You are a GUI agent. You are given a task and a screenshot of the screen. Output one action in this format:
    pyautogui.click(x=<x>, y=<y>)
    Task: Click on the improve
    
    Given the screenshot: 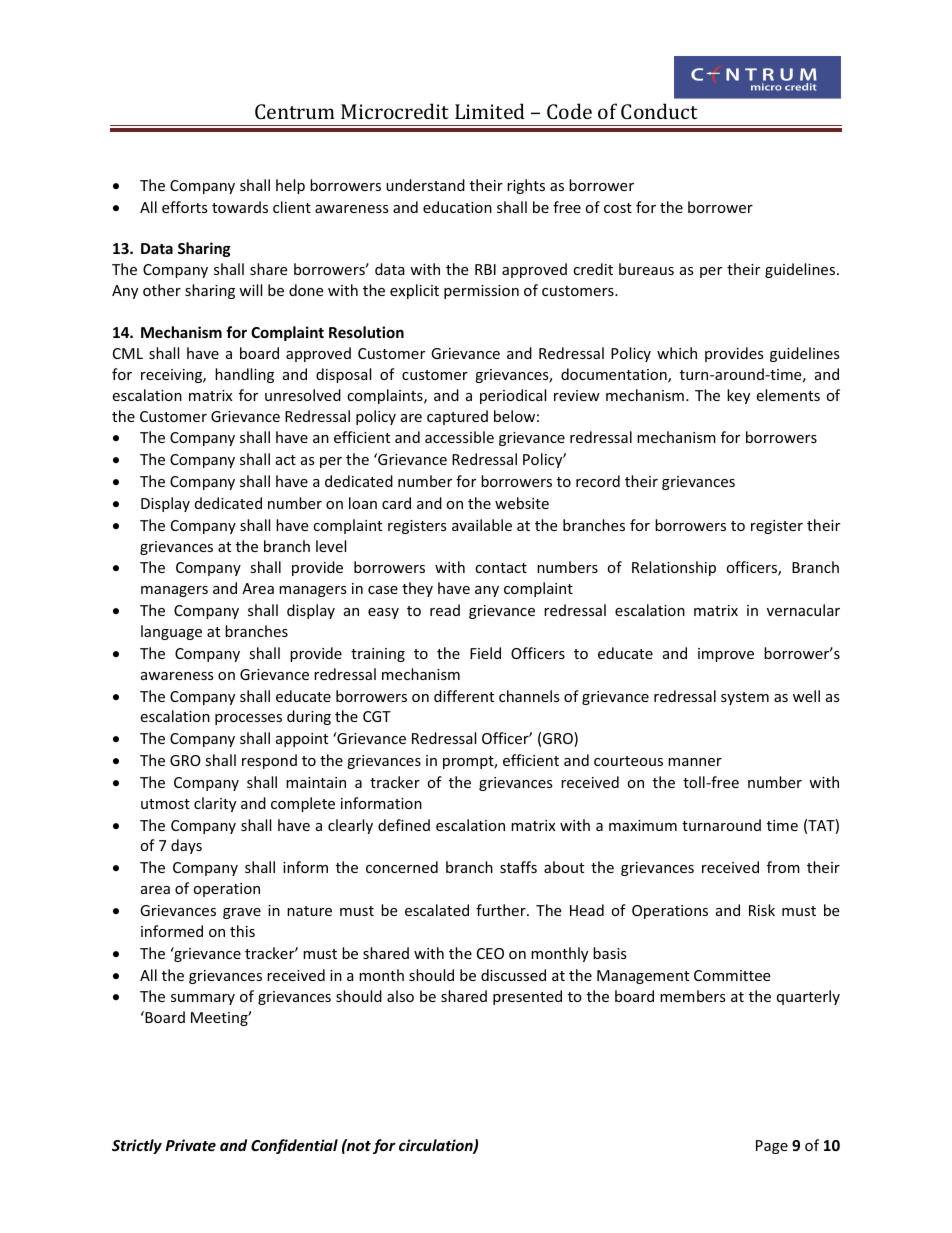 What is the action you would take?
    pyautogui.click(x=726, y=655)
